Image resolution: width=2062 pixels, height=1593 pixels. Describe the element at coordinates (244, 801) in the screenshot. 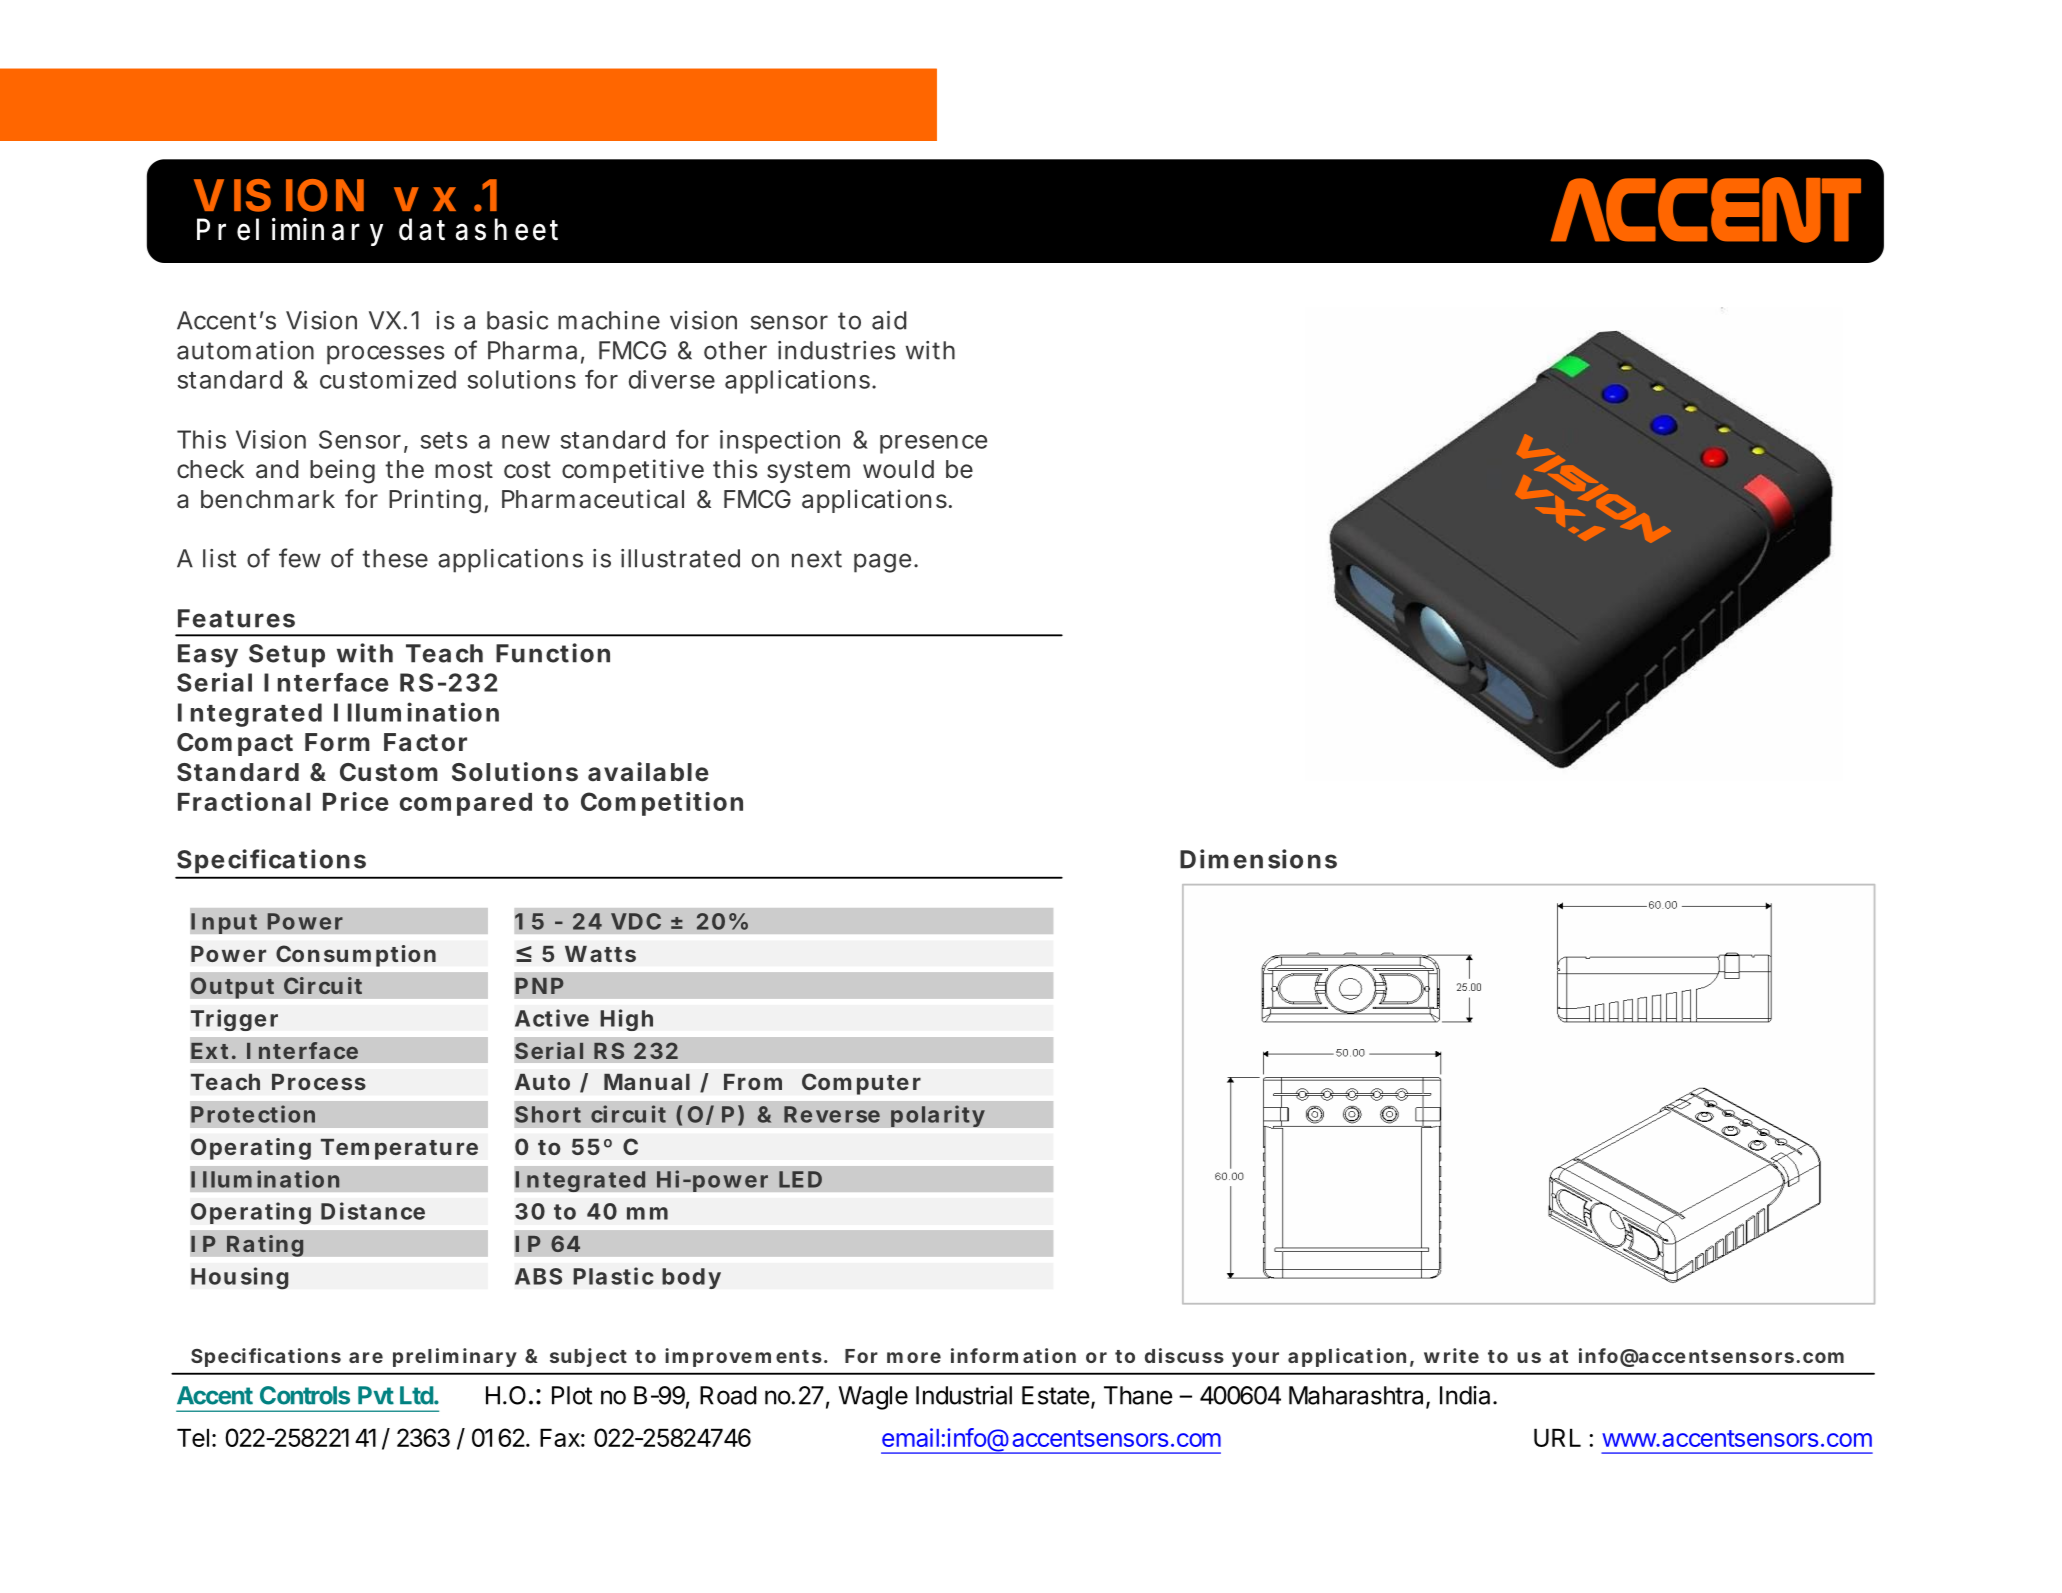

I see `Fractional` at that location.
